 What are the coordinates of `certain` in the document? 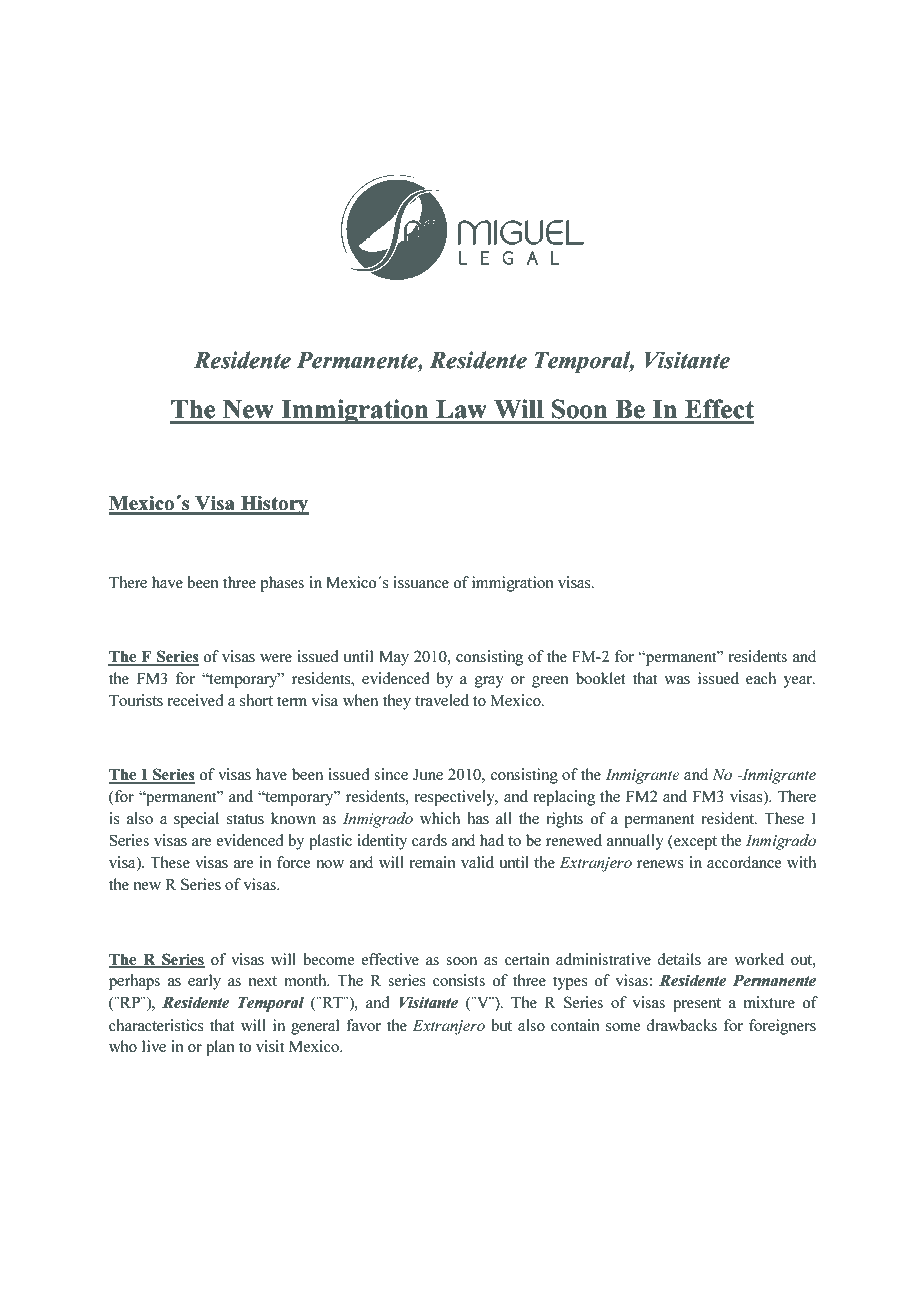 It's located at (527, 959).
